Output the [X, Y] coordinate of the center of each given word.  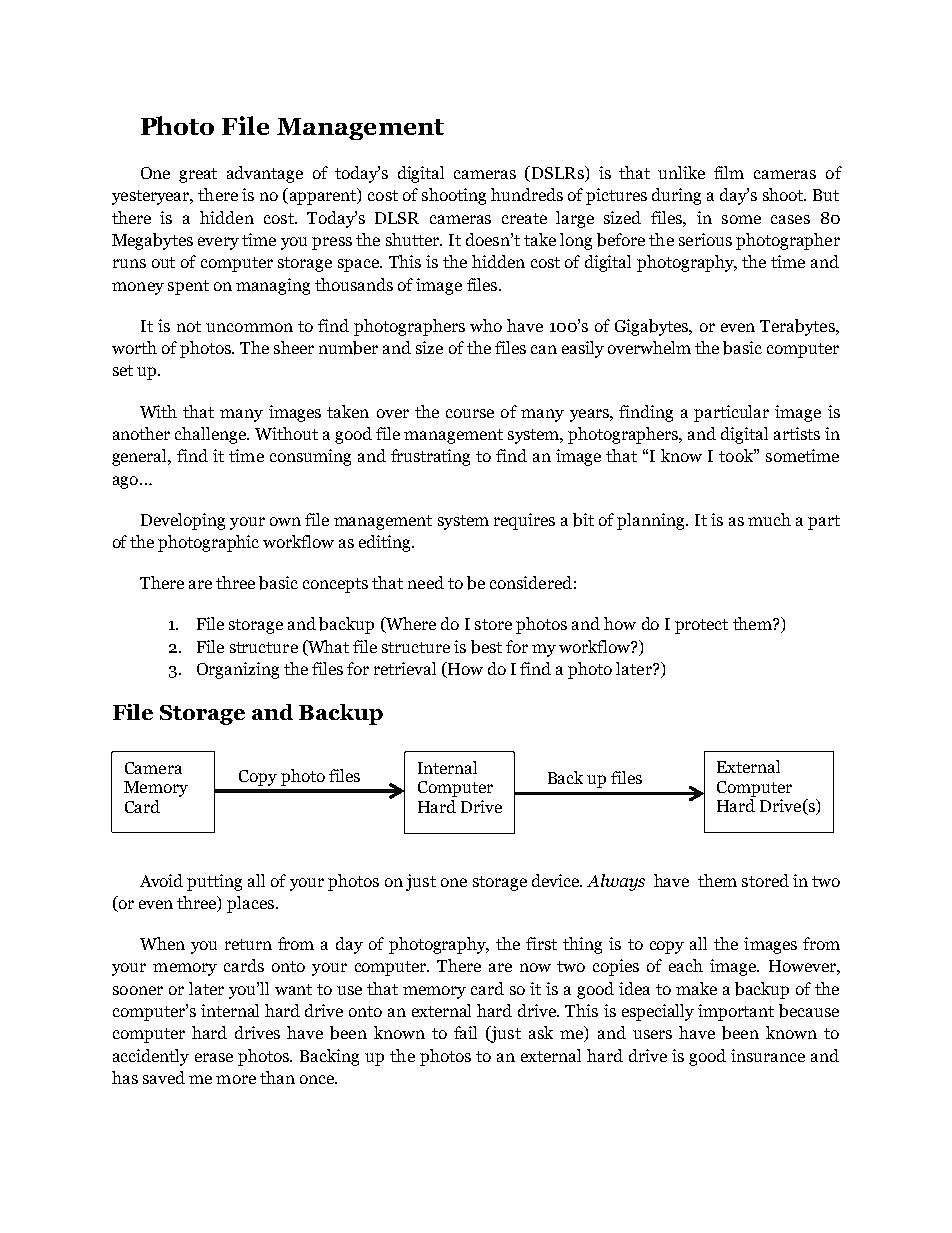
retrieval [405, 668]
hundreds [527, 194]
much [769, 519]
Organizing [238, 670]
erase [214, 1057]
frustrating [430, 457]
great [198, 175]
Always [616, 882]
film [729, 172]
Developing [183, 521]
